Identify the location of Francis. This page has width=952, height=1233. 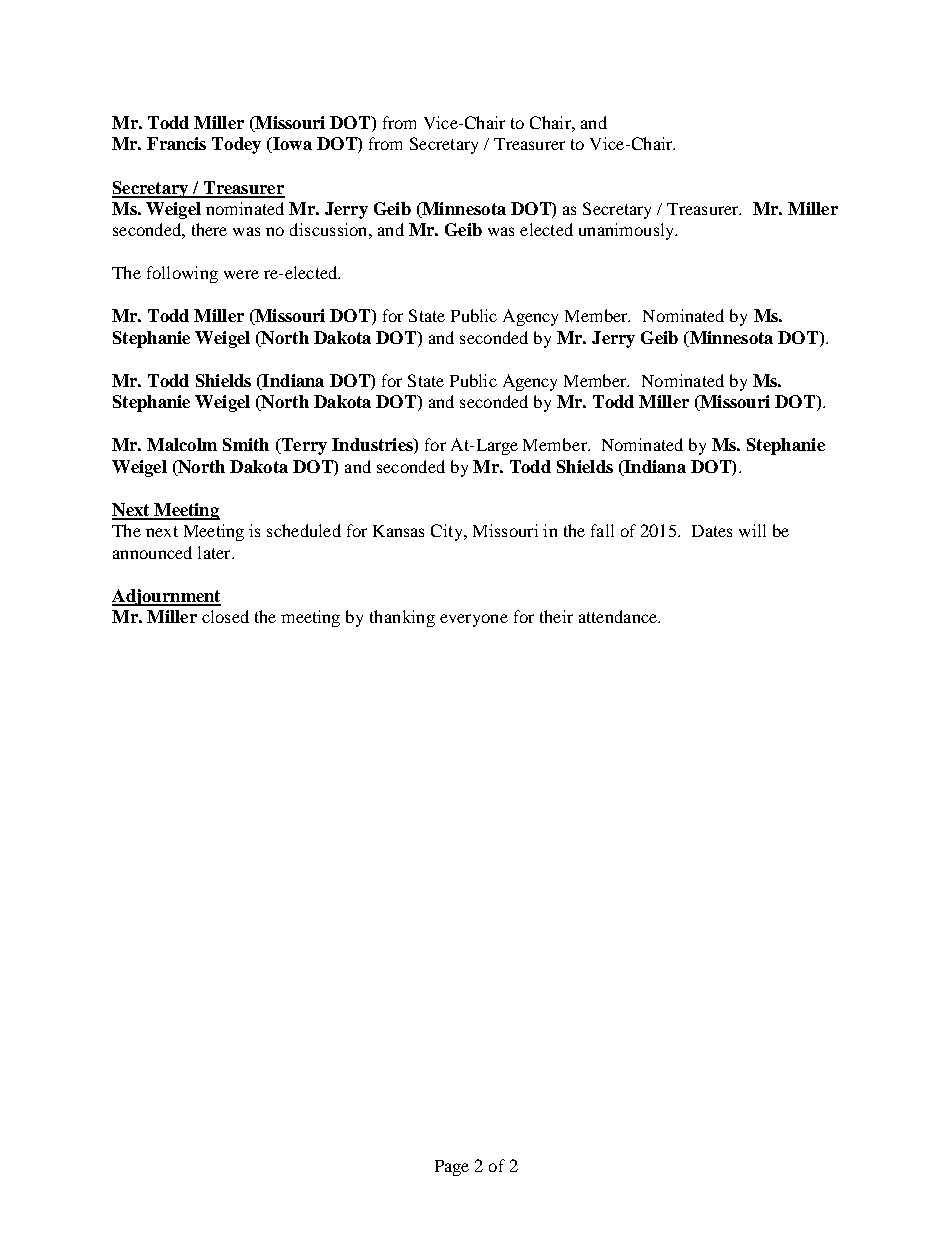
(176, 143).
